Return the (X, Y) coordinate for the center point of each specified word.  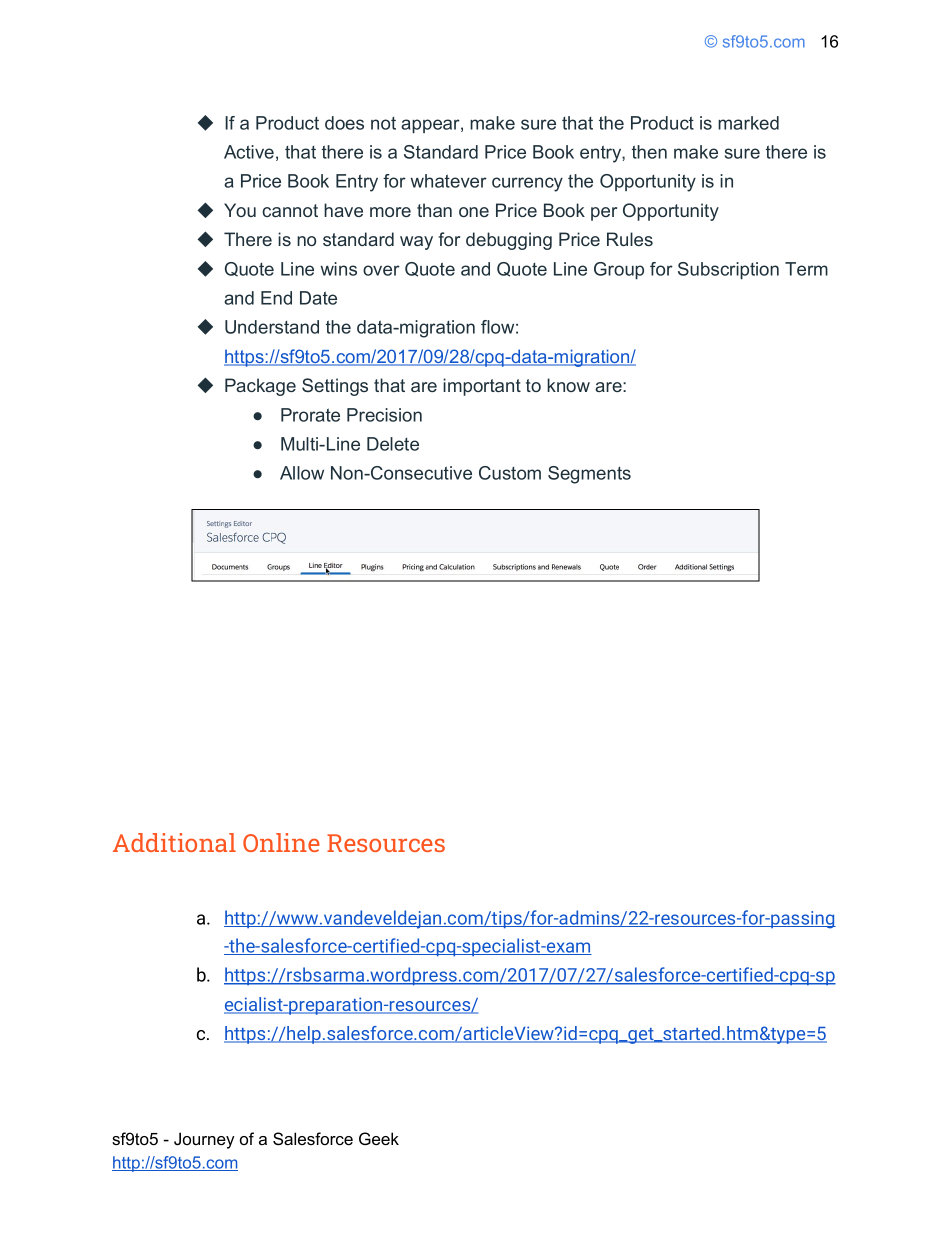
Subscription (728, 270)
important (482, 387)
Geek (379, 1138)
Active (249, 152)
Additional (174, 842)
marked (748, 123)
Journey (204, 1140)
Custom (510, 473)
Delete (393, 444)
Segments (589, 475)
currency (527, 184)
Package (260, 387)
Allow (302, 473)
